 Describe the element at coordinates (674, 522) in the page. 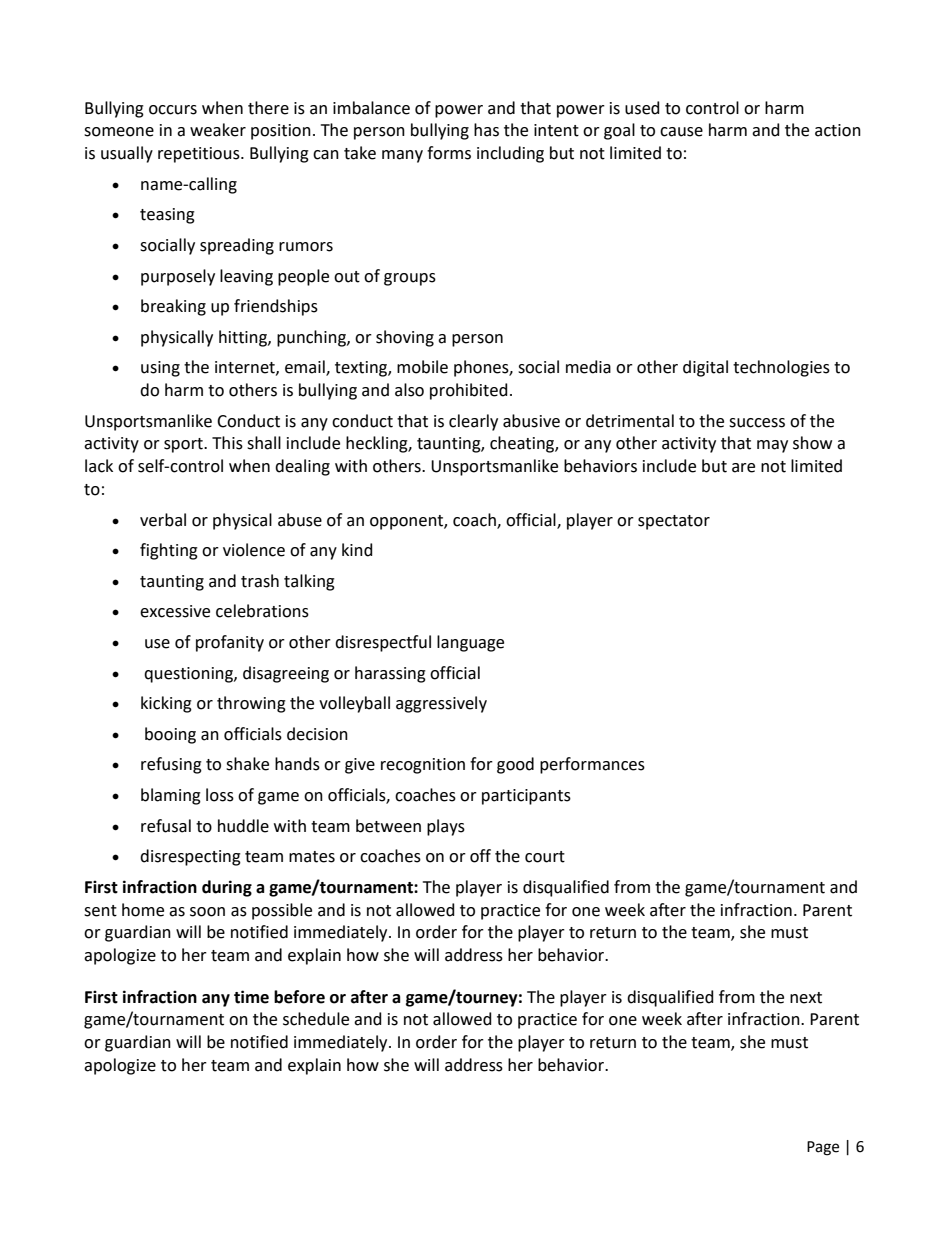

I see `spectator` at that location.
